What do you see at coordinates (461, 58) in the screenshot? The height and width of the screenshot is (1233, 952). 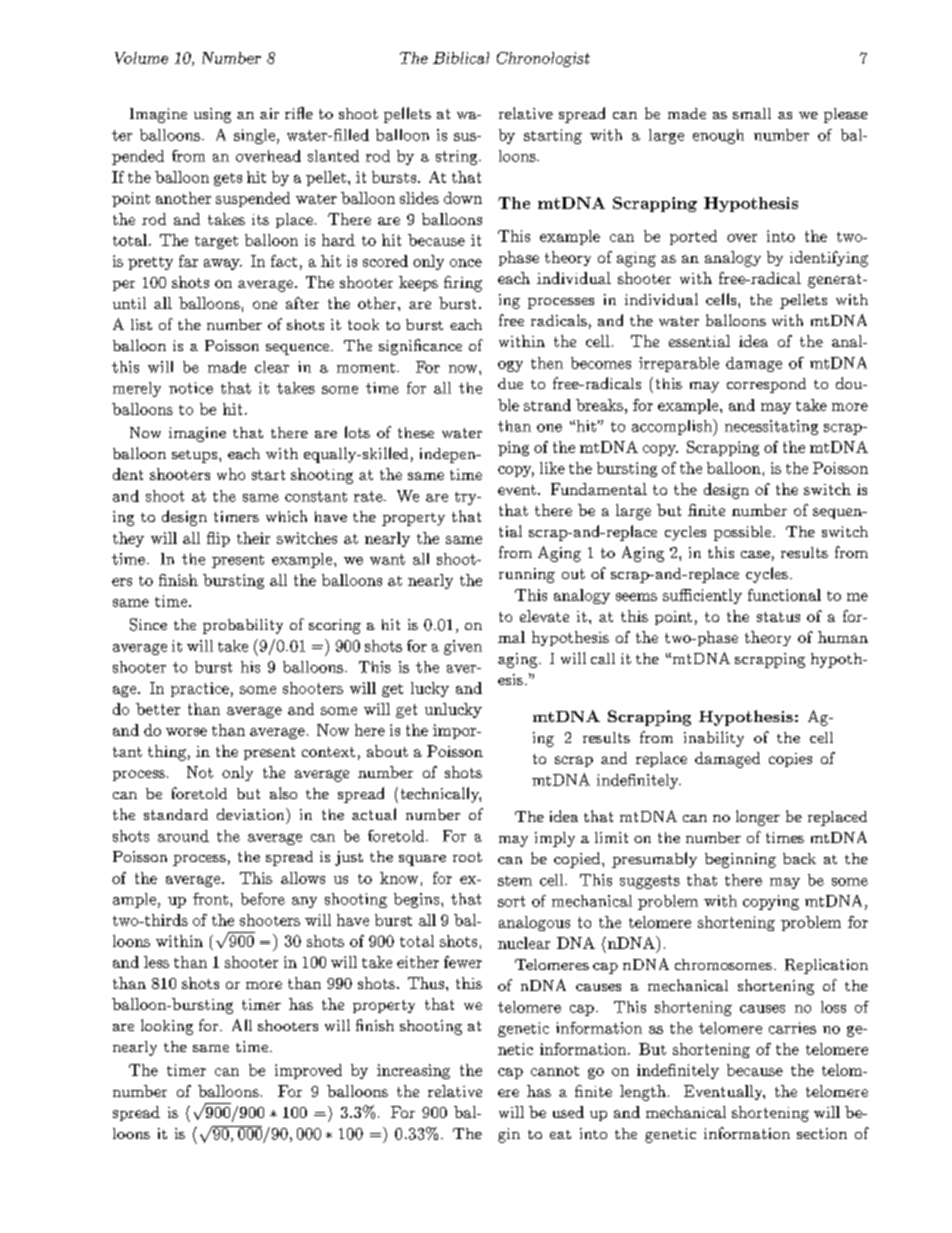 I see `Biblical` at bounding box center [461, 58].
